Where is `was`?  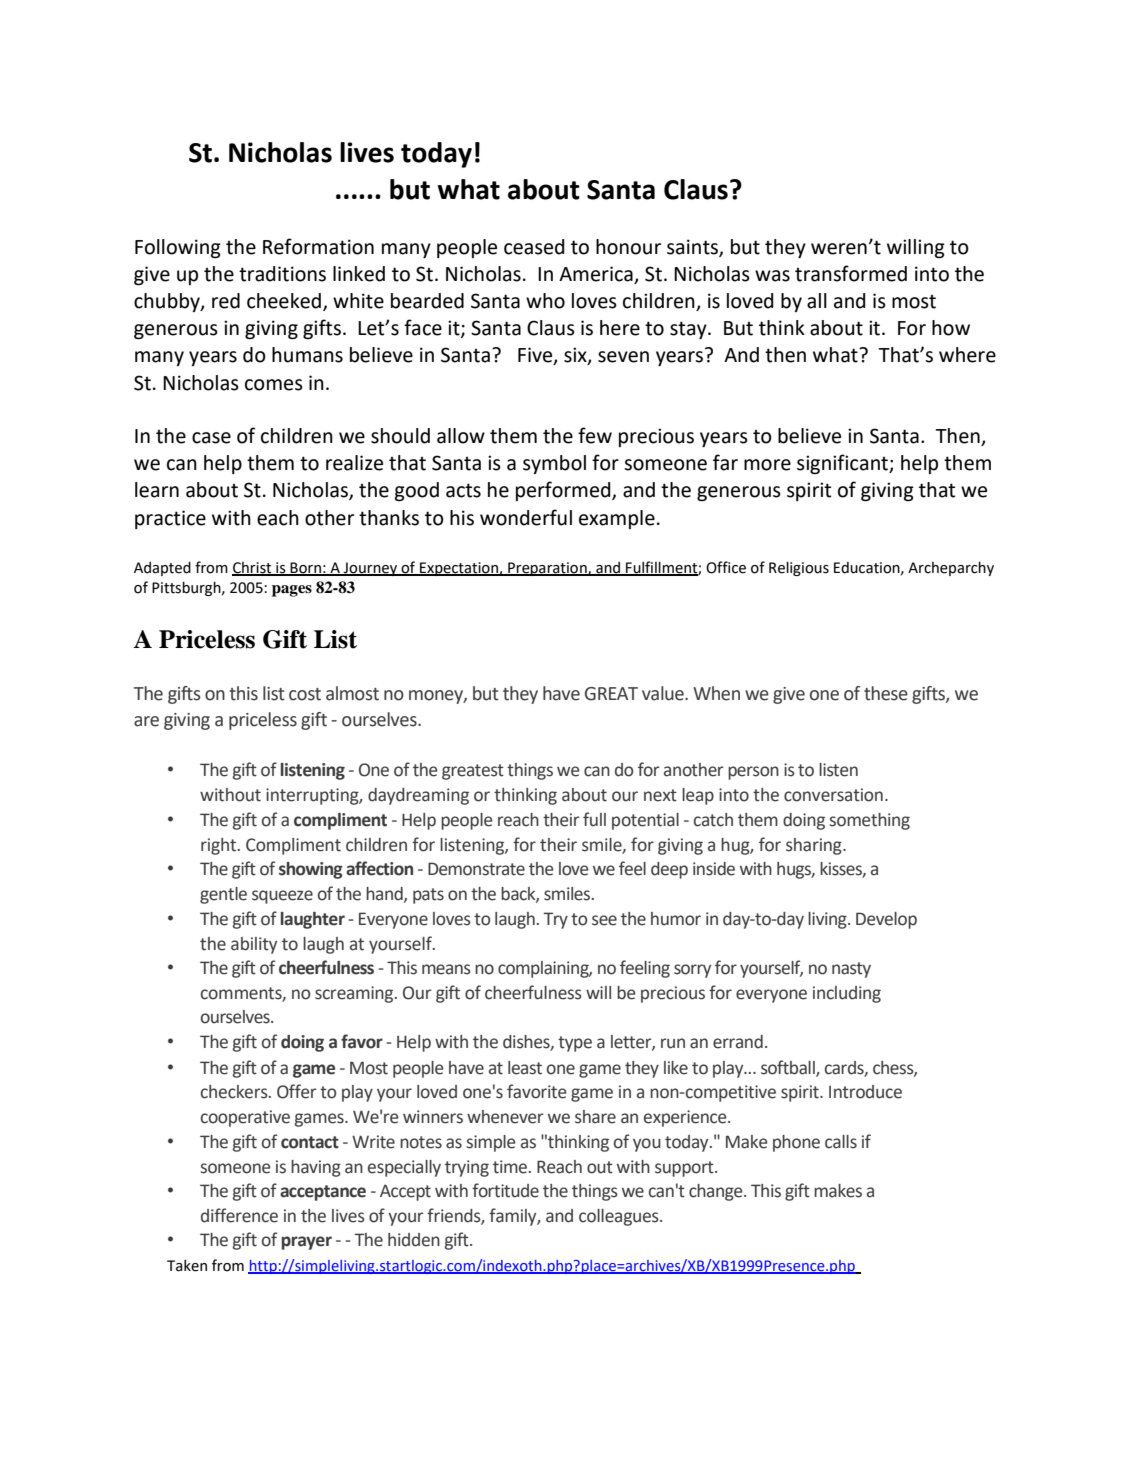
was is located at coordinates (772, 276).
